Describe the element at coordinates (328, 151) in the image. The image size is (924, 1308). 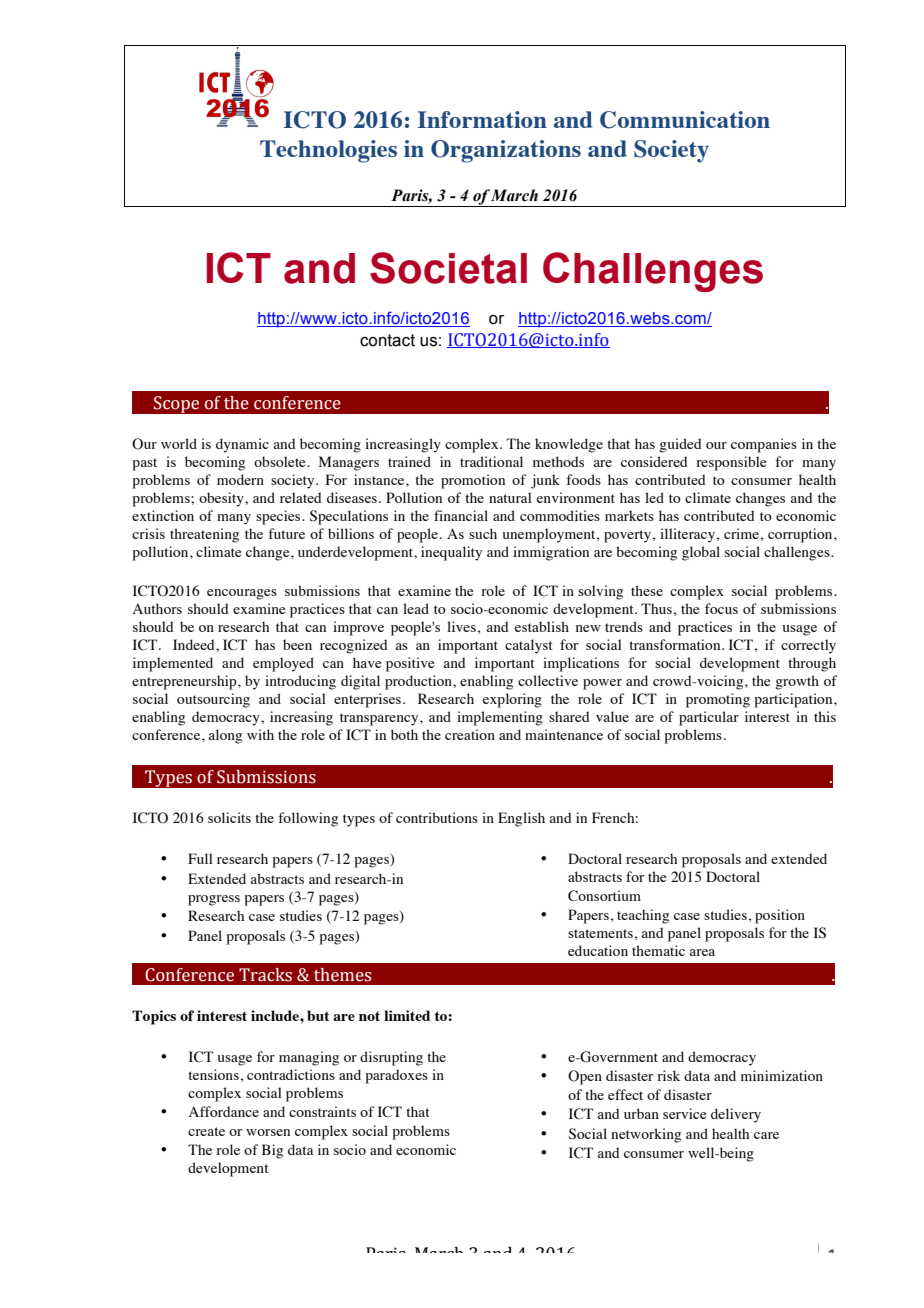
I see `Technologies` at that location.
